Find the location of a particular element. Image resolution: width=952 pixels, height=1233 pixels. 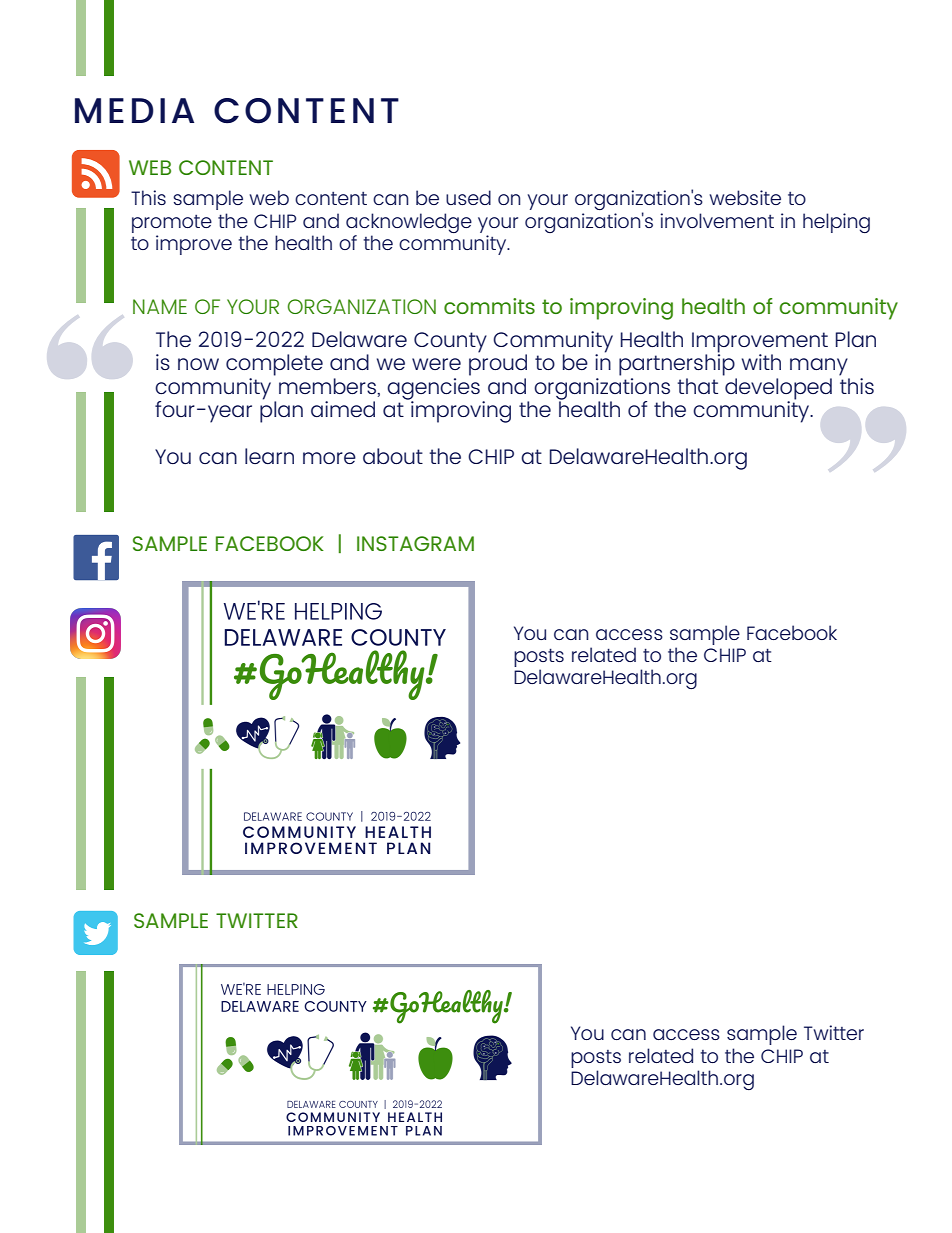

used is located at coordinates (468, 197).
